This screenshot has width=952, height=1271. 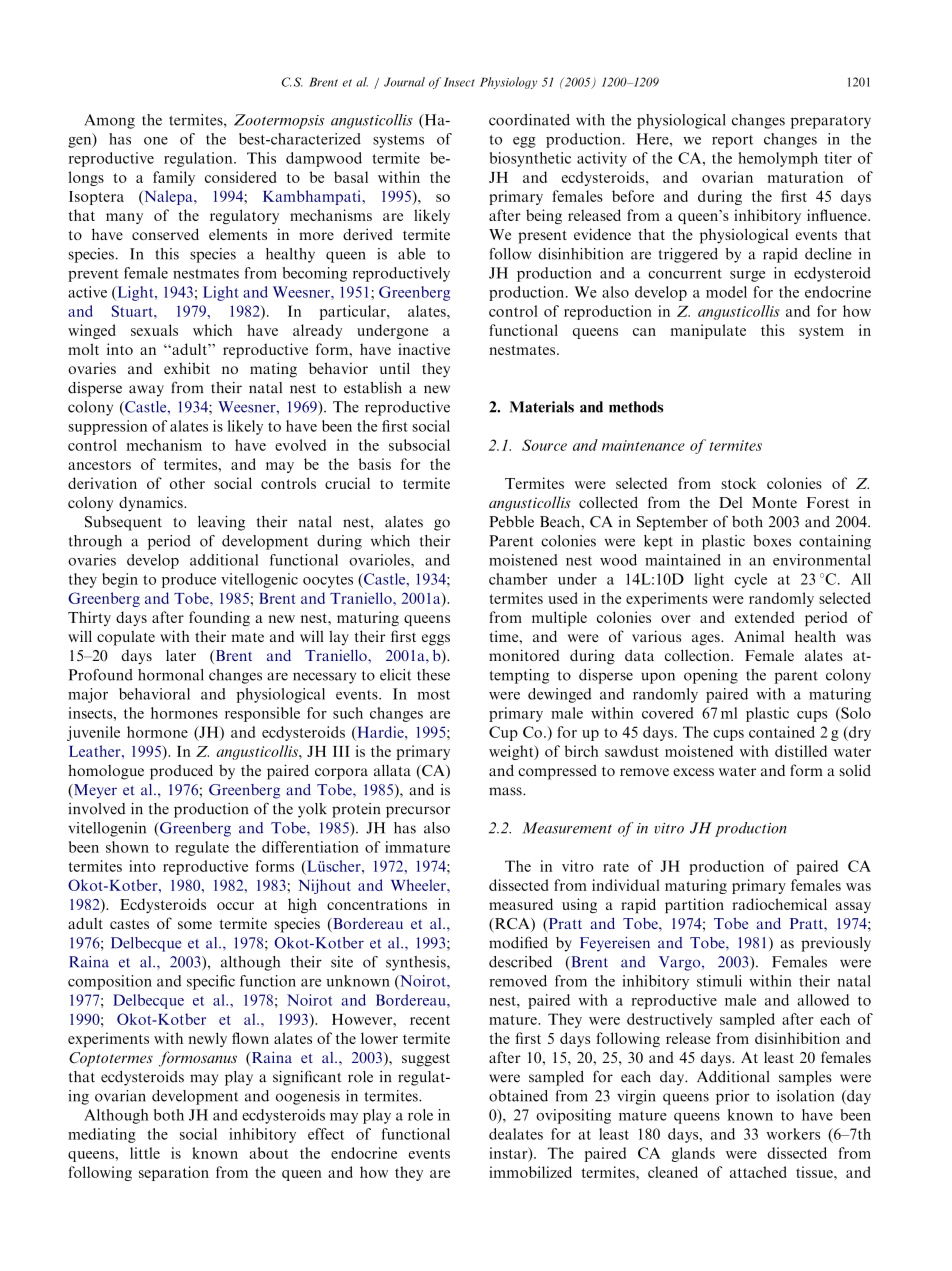 What do you see at coordinates (145, 1153) in the screenshot?
I see `little` at bounding box center [145, 1153].
